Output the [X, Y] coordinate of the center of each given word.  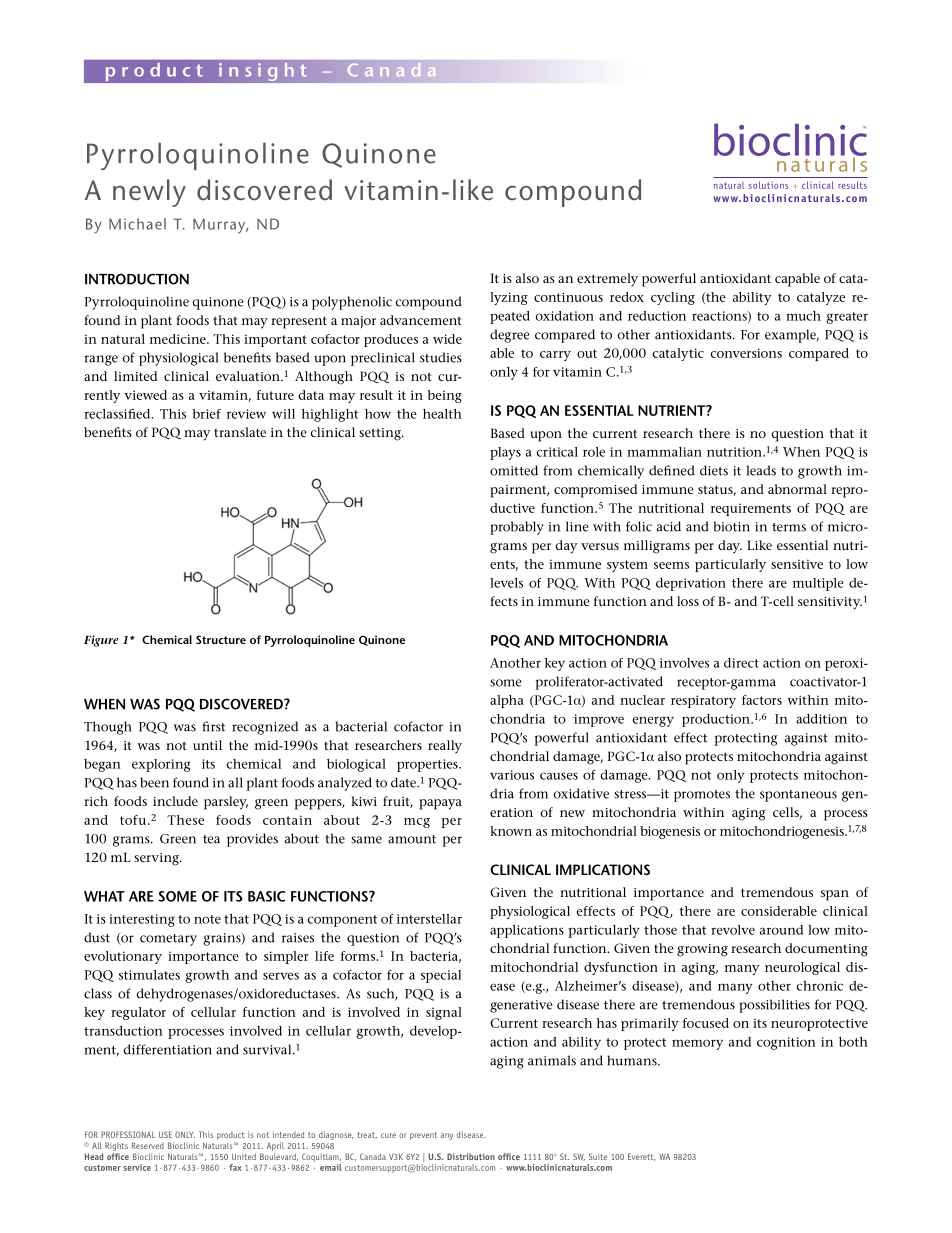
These [185, 820]
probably [517, 528]
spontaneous [798, 796]
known [511, 831]
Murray [220, 226]
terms [789, 527]
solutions [768, 185]
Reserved [148, 1145]
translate [240, 432]
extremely [607, 280]
